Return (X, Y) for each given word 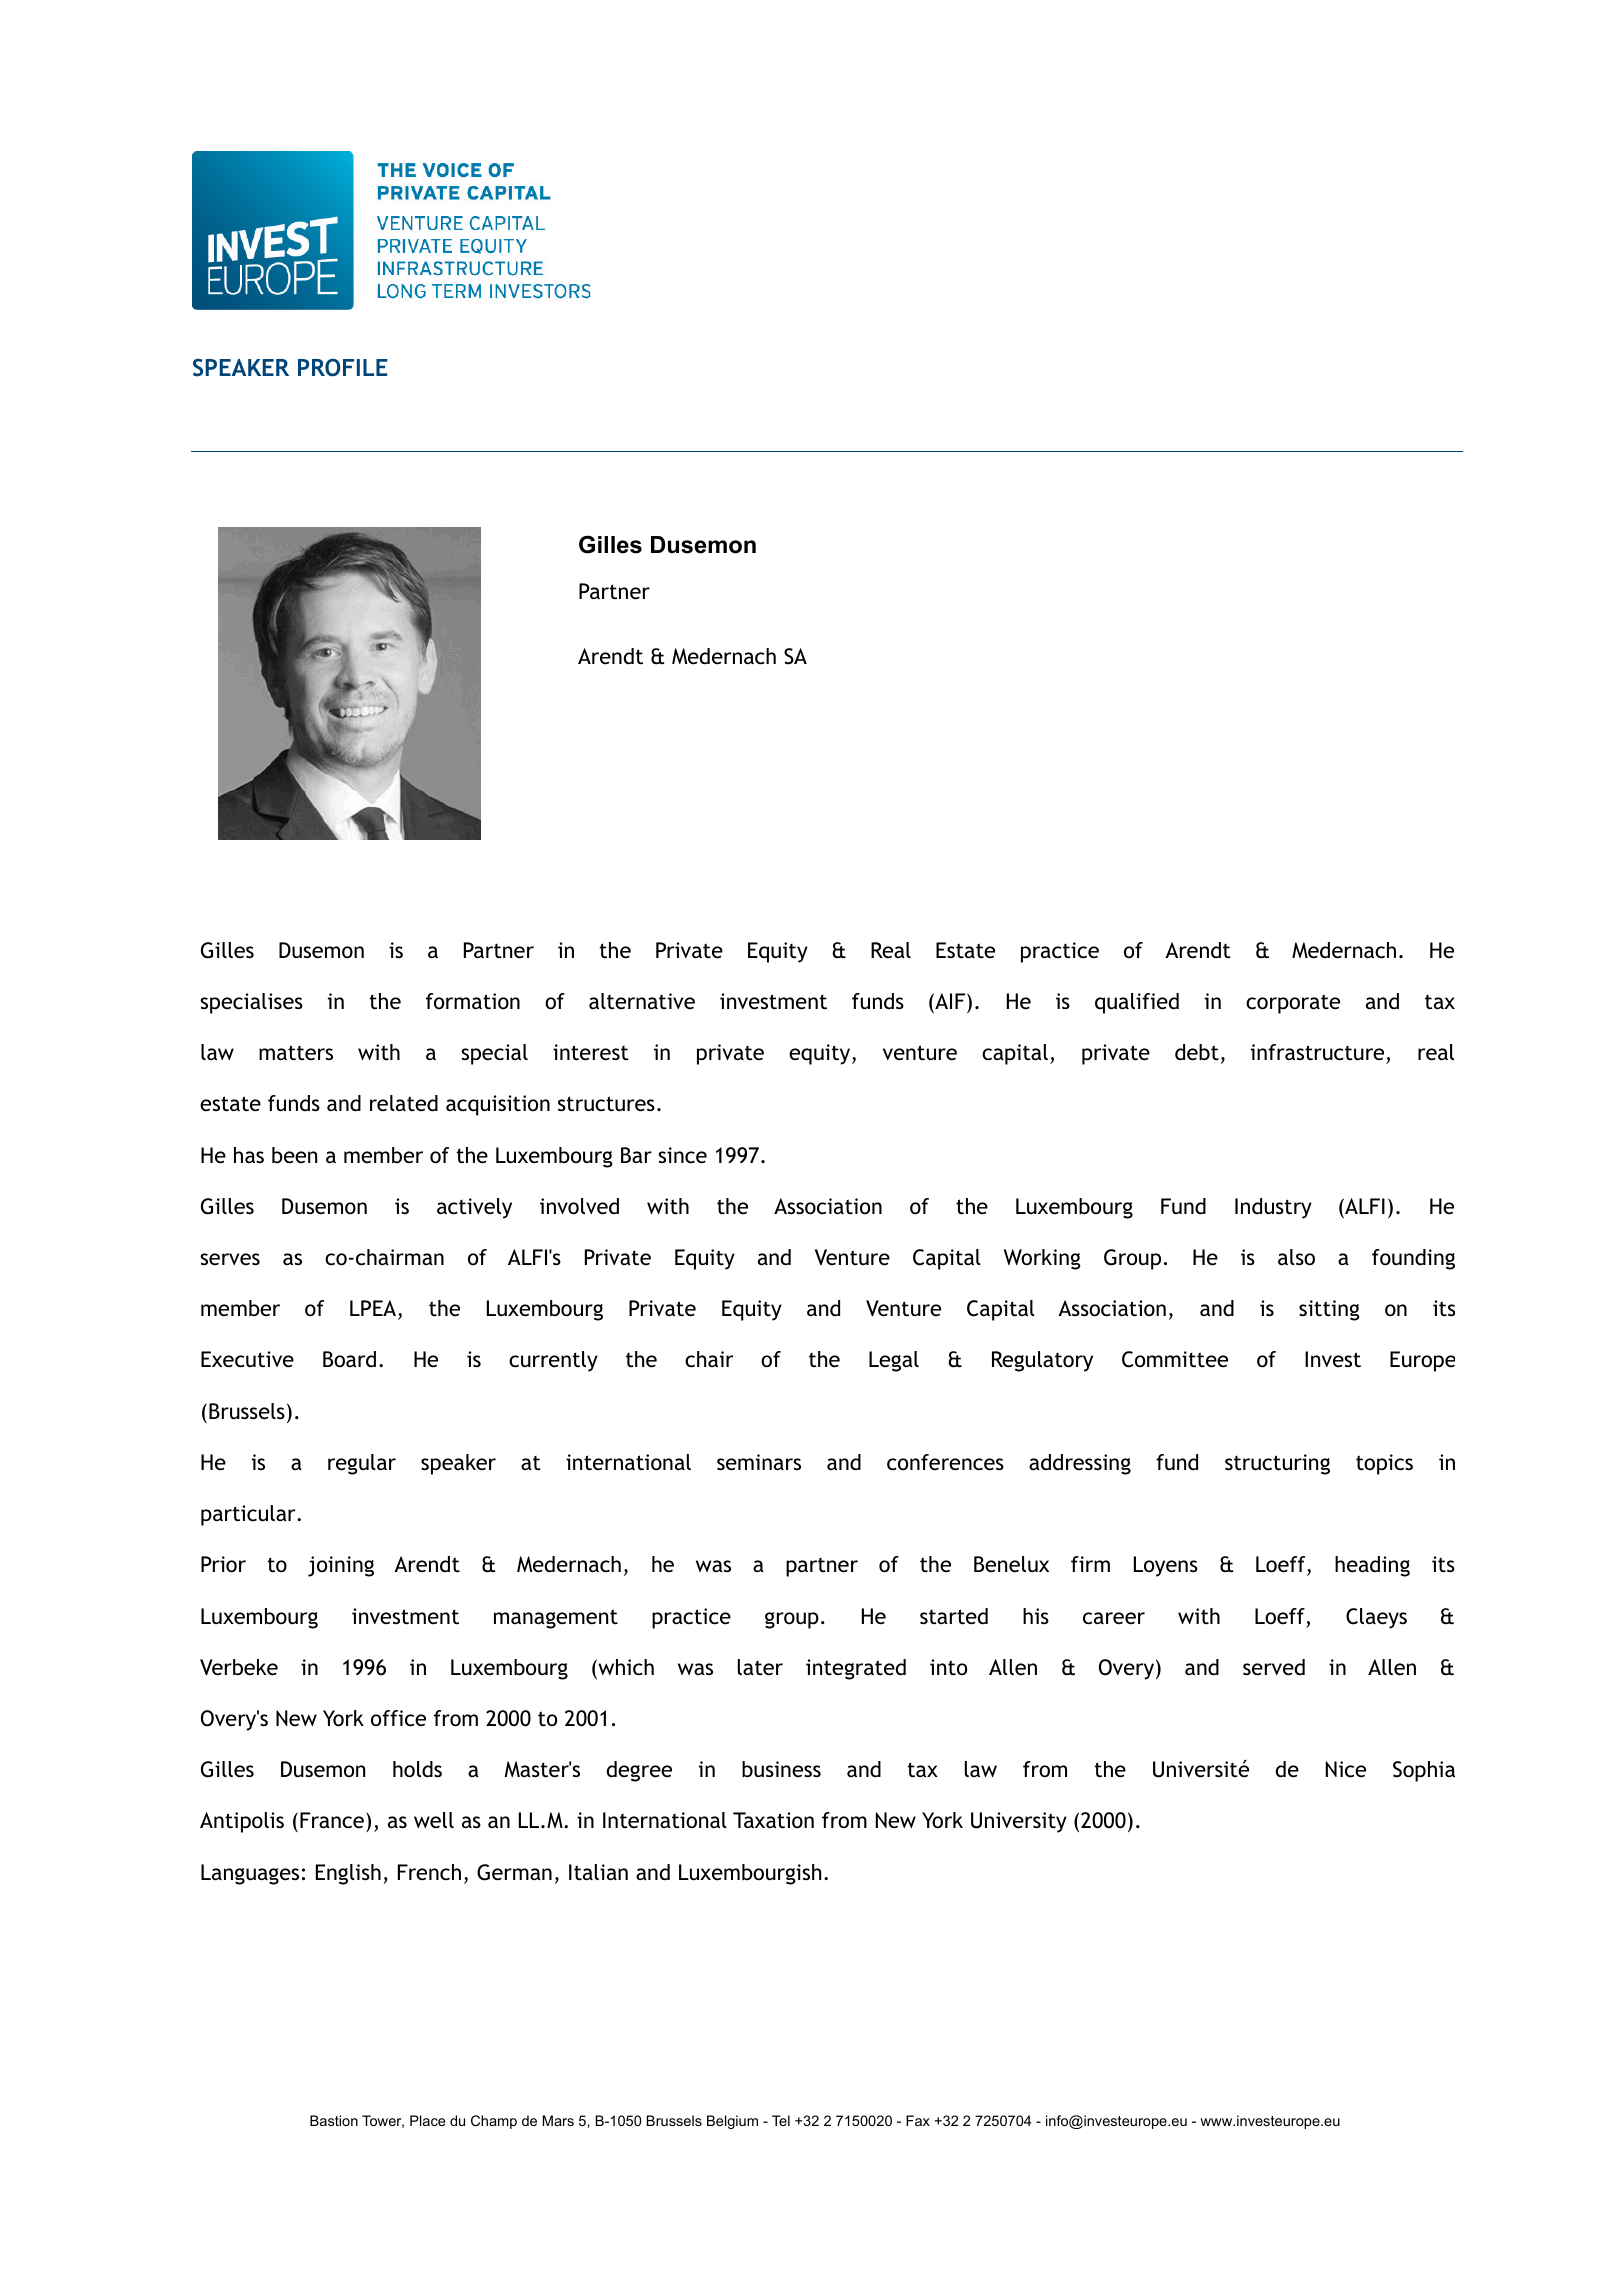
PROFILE (343, 368)
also (1296, 1257)
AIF (950, 1001)
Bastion (334, 2120)
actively (474, 1208)
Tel (781, 2120)
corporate (1293, 1004)
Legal (894, 1361)
